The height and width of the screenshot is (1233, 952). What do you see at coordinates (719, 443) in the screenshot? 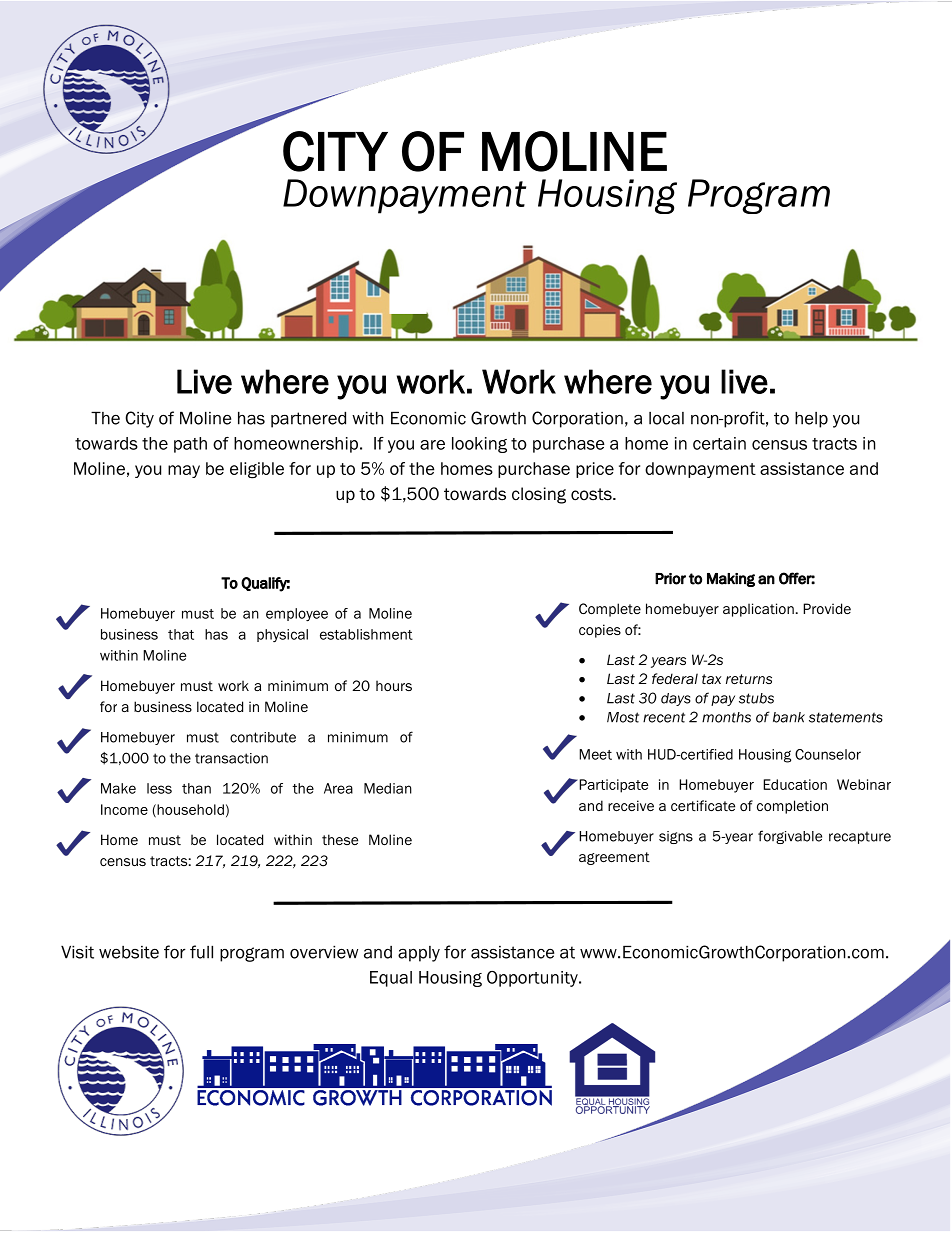
I see `certain` at bounding box center [719, 443].
